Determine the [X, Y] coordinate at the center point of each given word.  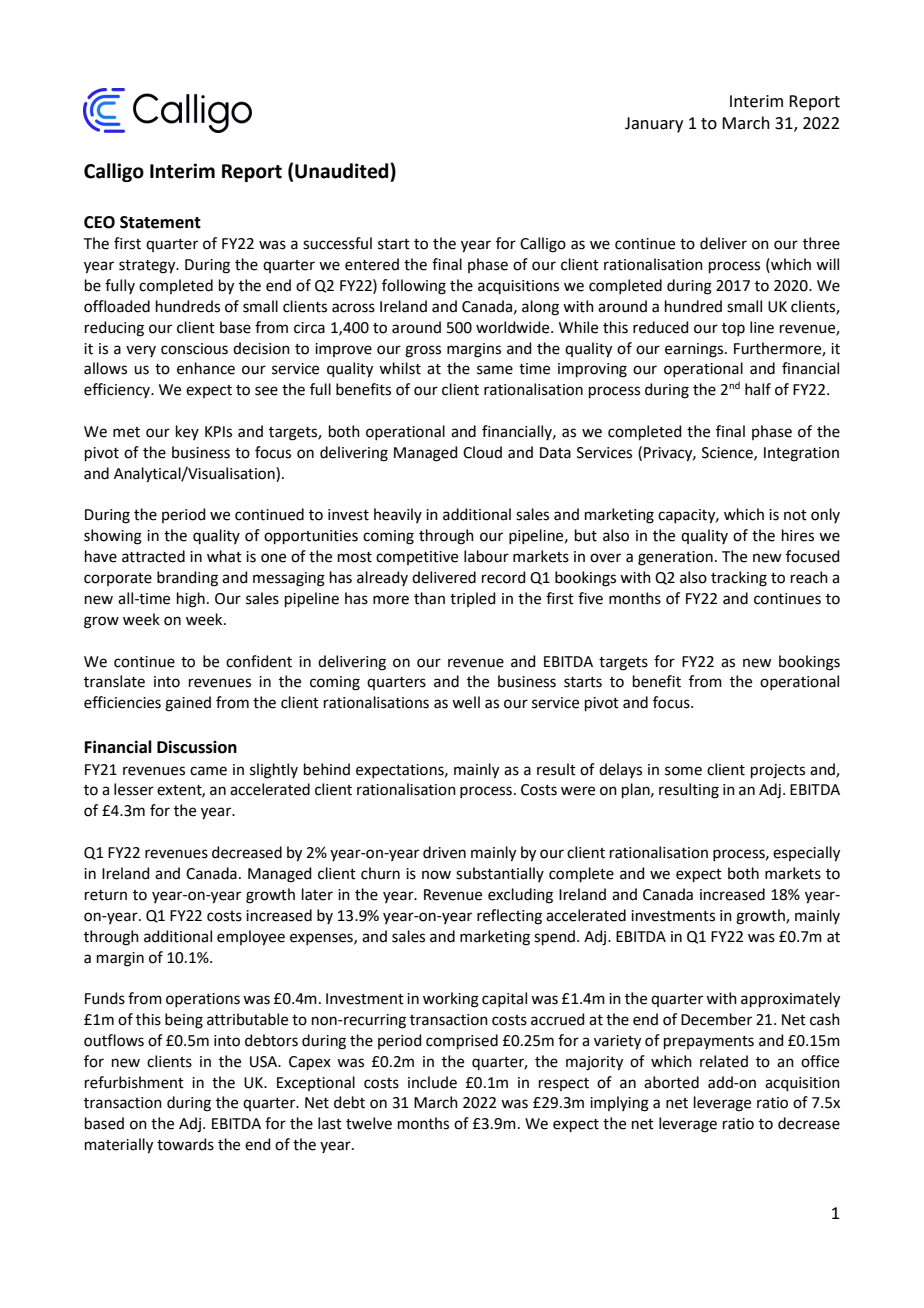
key [187, 432]
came [208, 771]
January [654, 125]
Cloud [482, 452]
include [432, 1082]
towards [185, 1144]
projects [778, 771]
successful [337, 243]
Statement [160, 222]
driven [444, 852]
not [795, 515]
